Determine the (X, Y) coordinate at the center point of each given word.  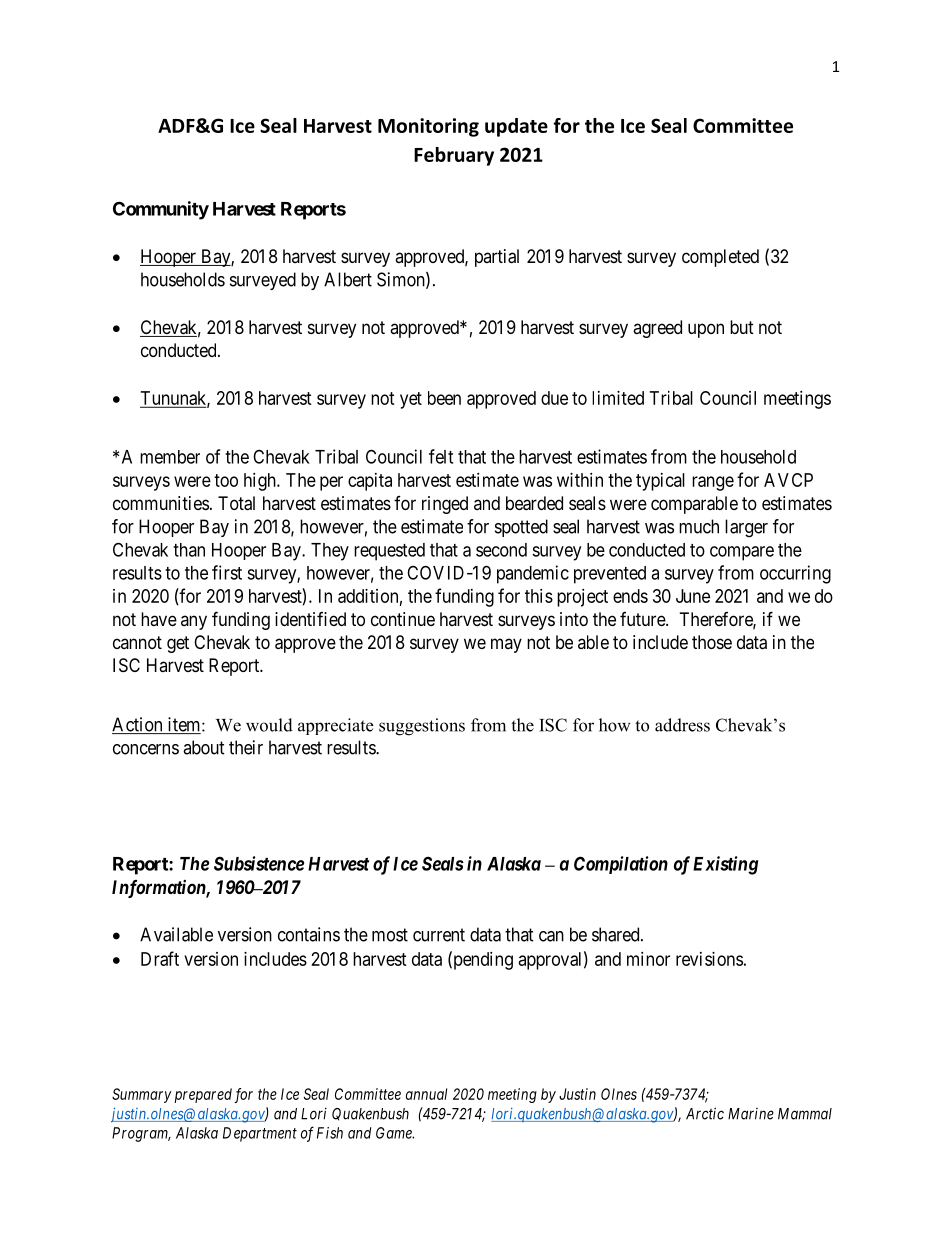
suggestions (422, 727)
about (204, 747)
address (682, 725)
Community (161, 210)
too (226, 480)
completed (720, 258)
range (713, 483)
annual (426, 1094)
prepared (203, 1095)
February (454, 156)
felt (441, 456)
